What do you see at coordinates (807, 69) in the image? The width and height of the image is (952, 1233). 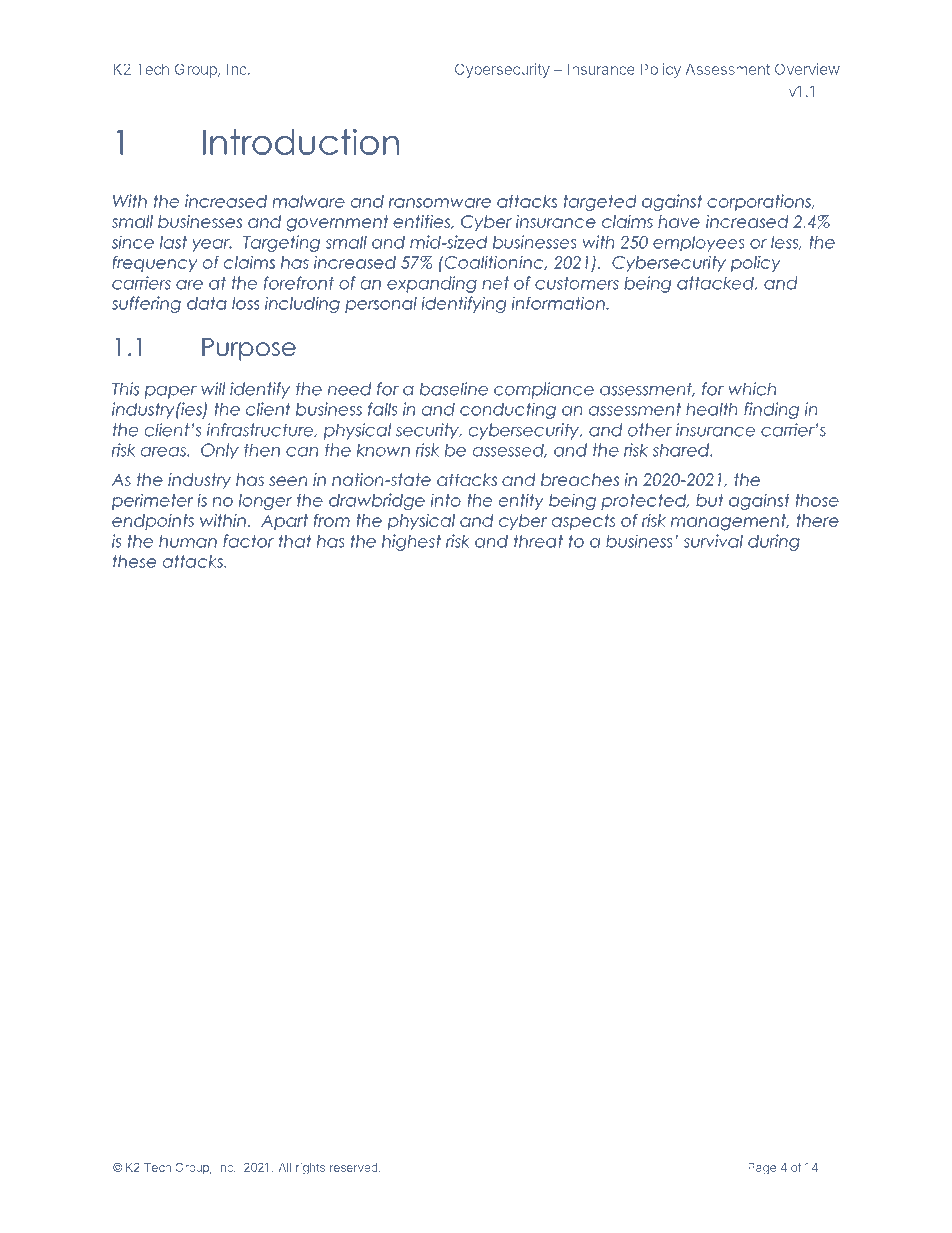 I see `Overview` at bounding box center [807, 69].
